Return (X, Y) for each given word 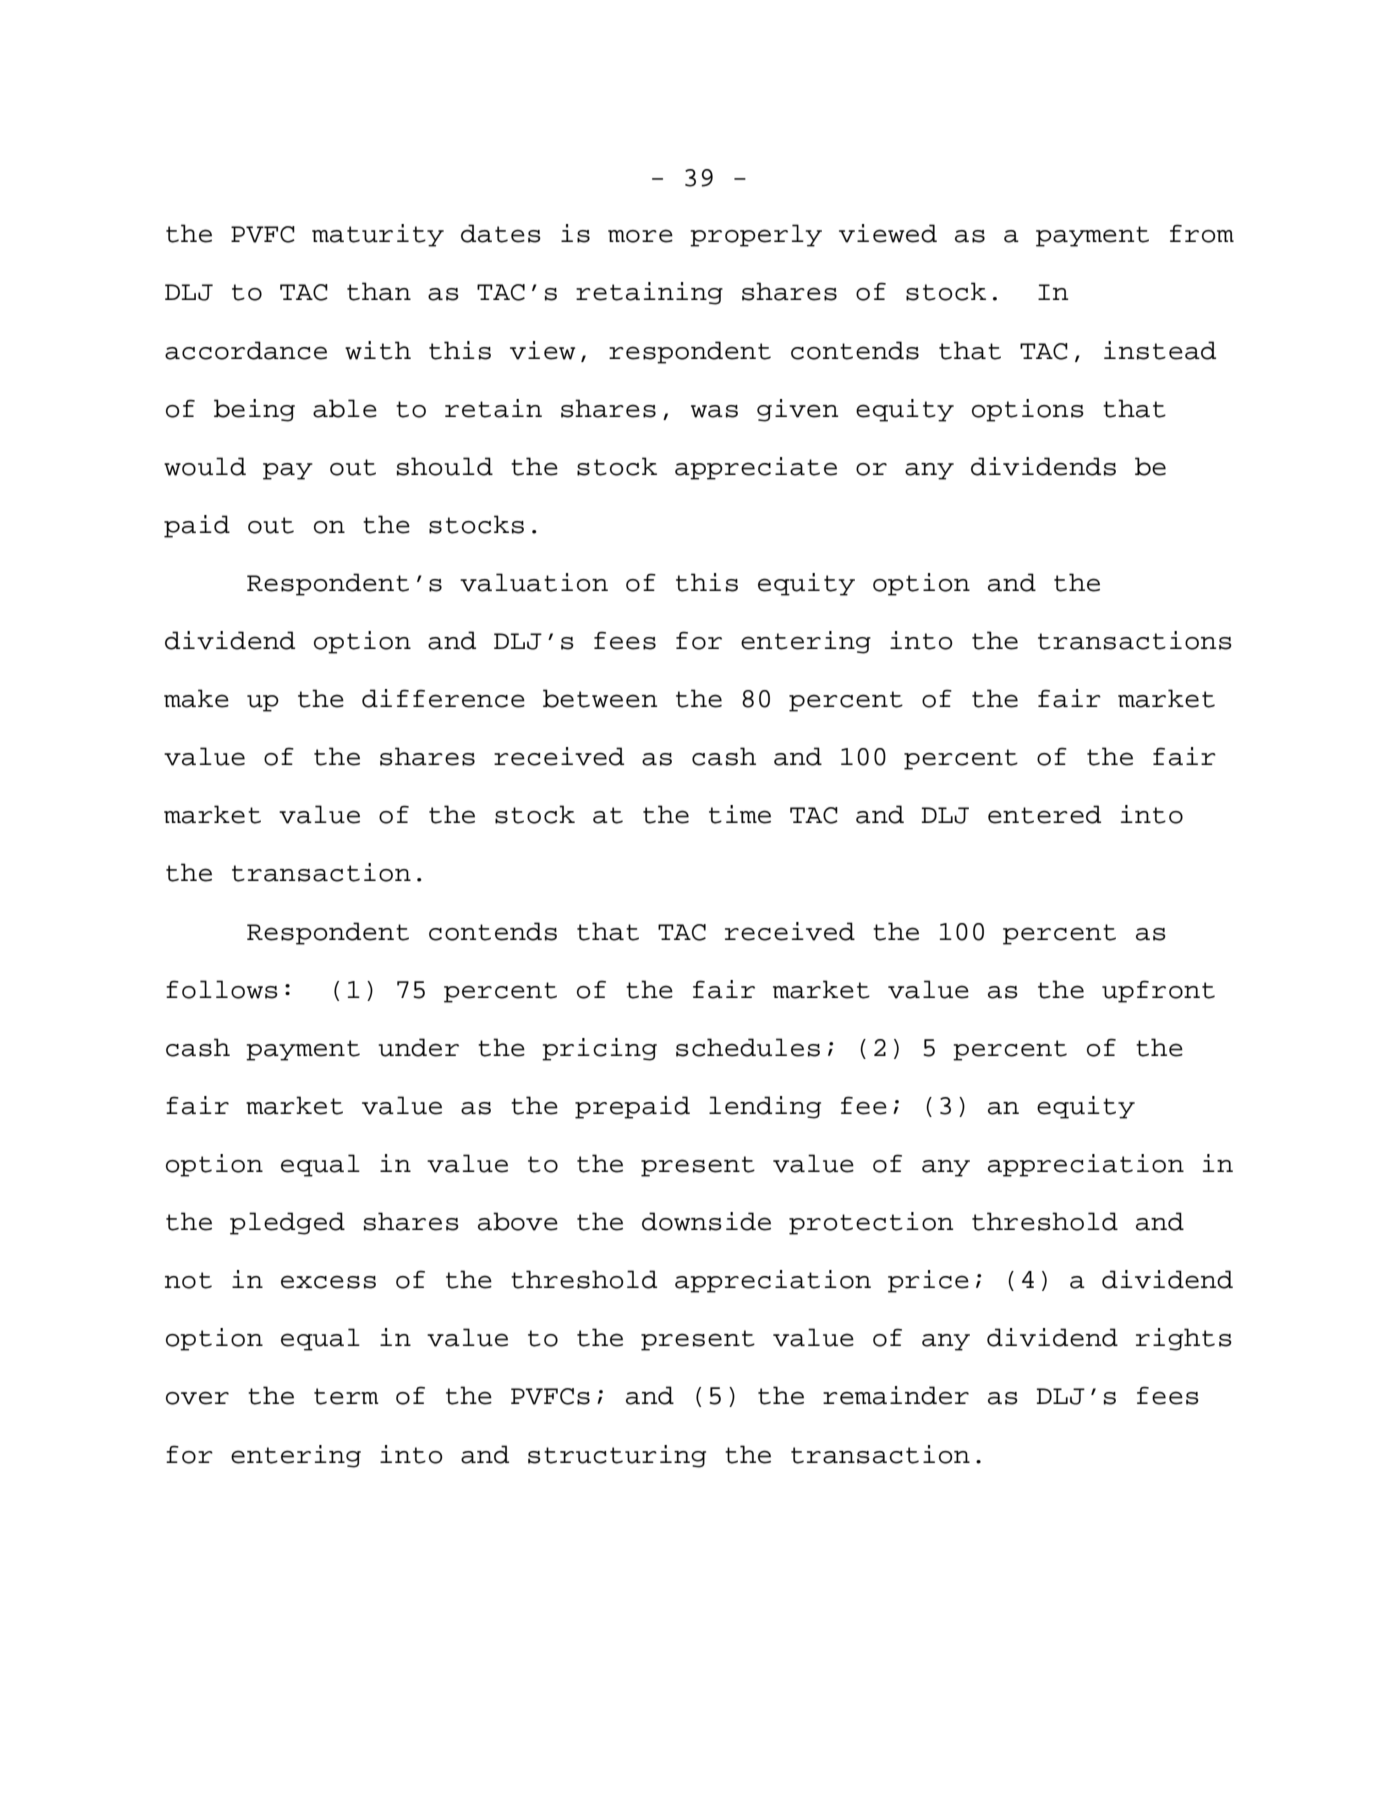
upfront (1158, 991)
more (640, 236)
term (346, 1396)
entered (1044, 814)
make (196, 698)
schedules (748, 1047)
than (379, 291)
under (418, 1047)
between (600, 698)
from (1202, 233)
